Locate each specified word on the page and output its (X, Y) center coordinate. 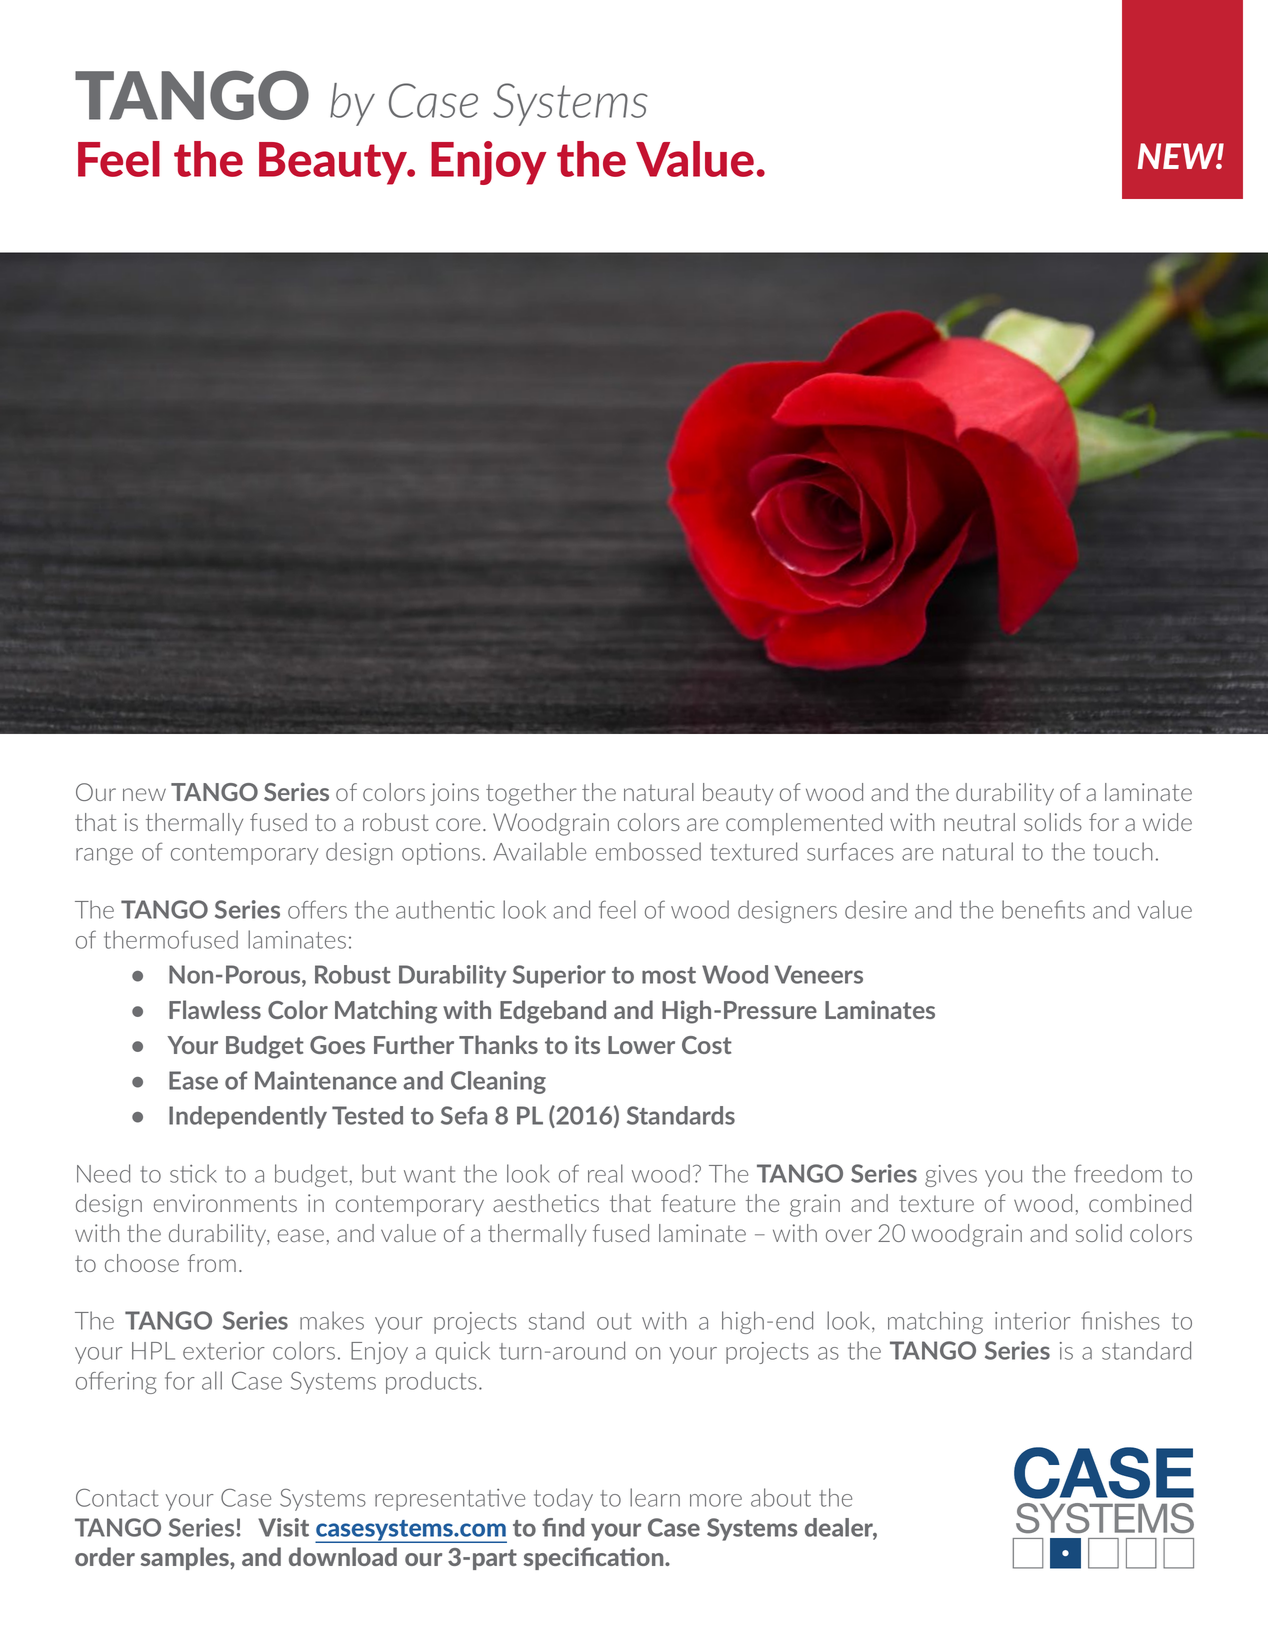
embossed (648, 851)
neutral (979, 822)
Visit (283, 1527)
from (212, 1263)
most (669, 975)
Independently (248, 1117)
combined (1140, 1203)
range (104, 856)
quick (463, 1352)
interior (1033, 1321)
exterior (224, 1351)
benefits (1043, 909)
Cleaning (498, 1082)
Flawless (215, 1009)
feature (698, 1203)
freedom (1118, 1173)
